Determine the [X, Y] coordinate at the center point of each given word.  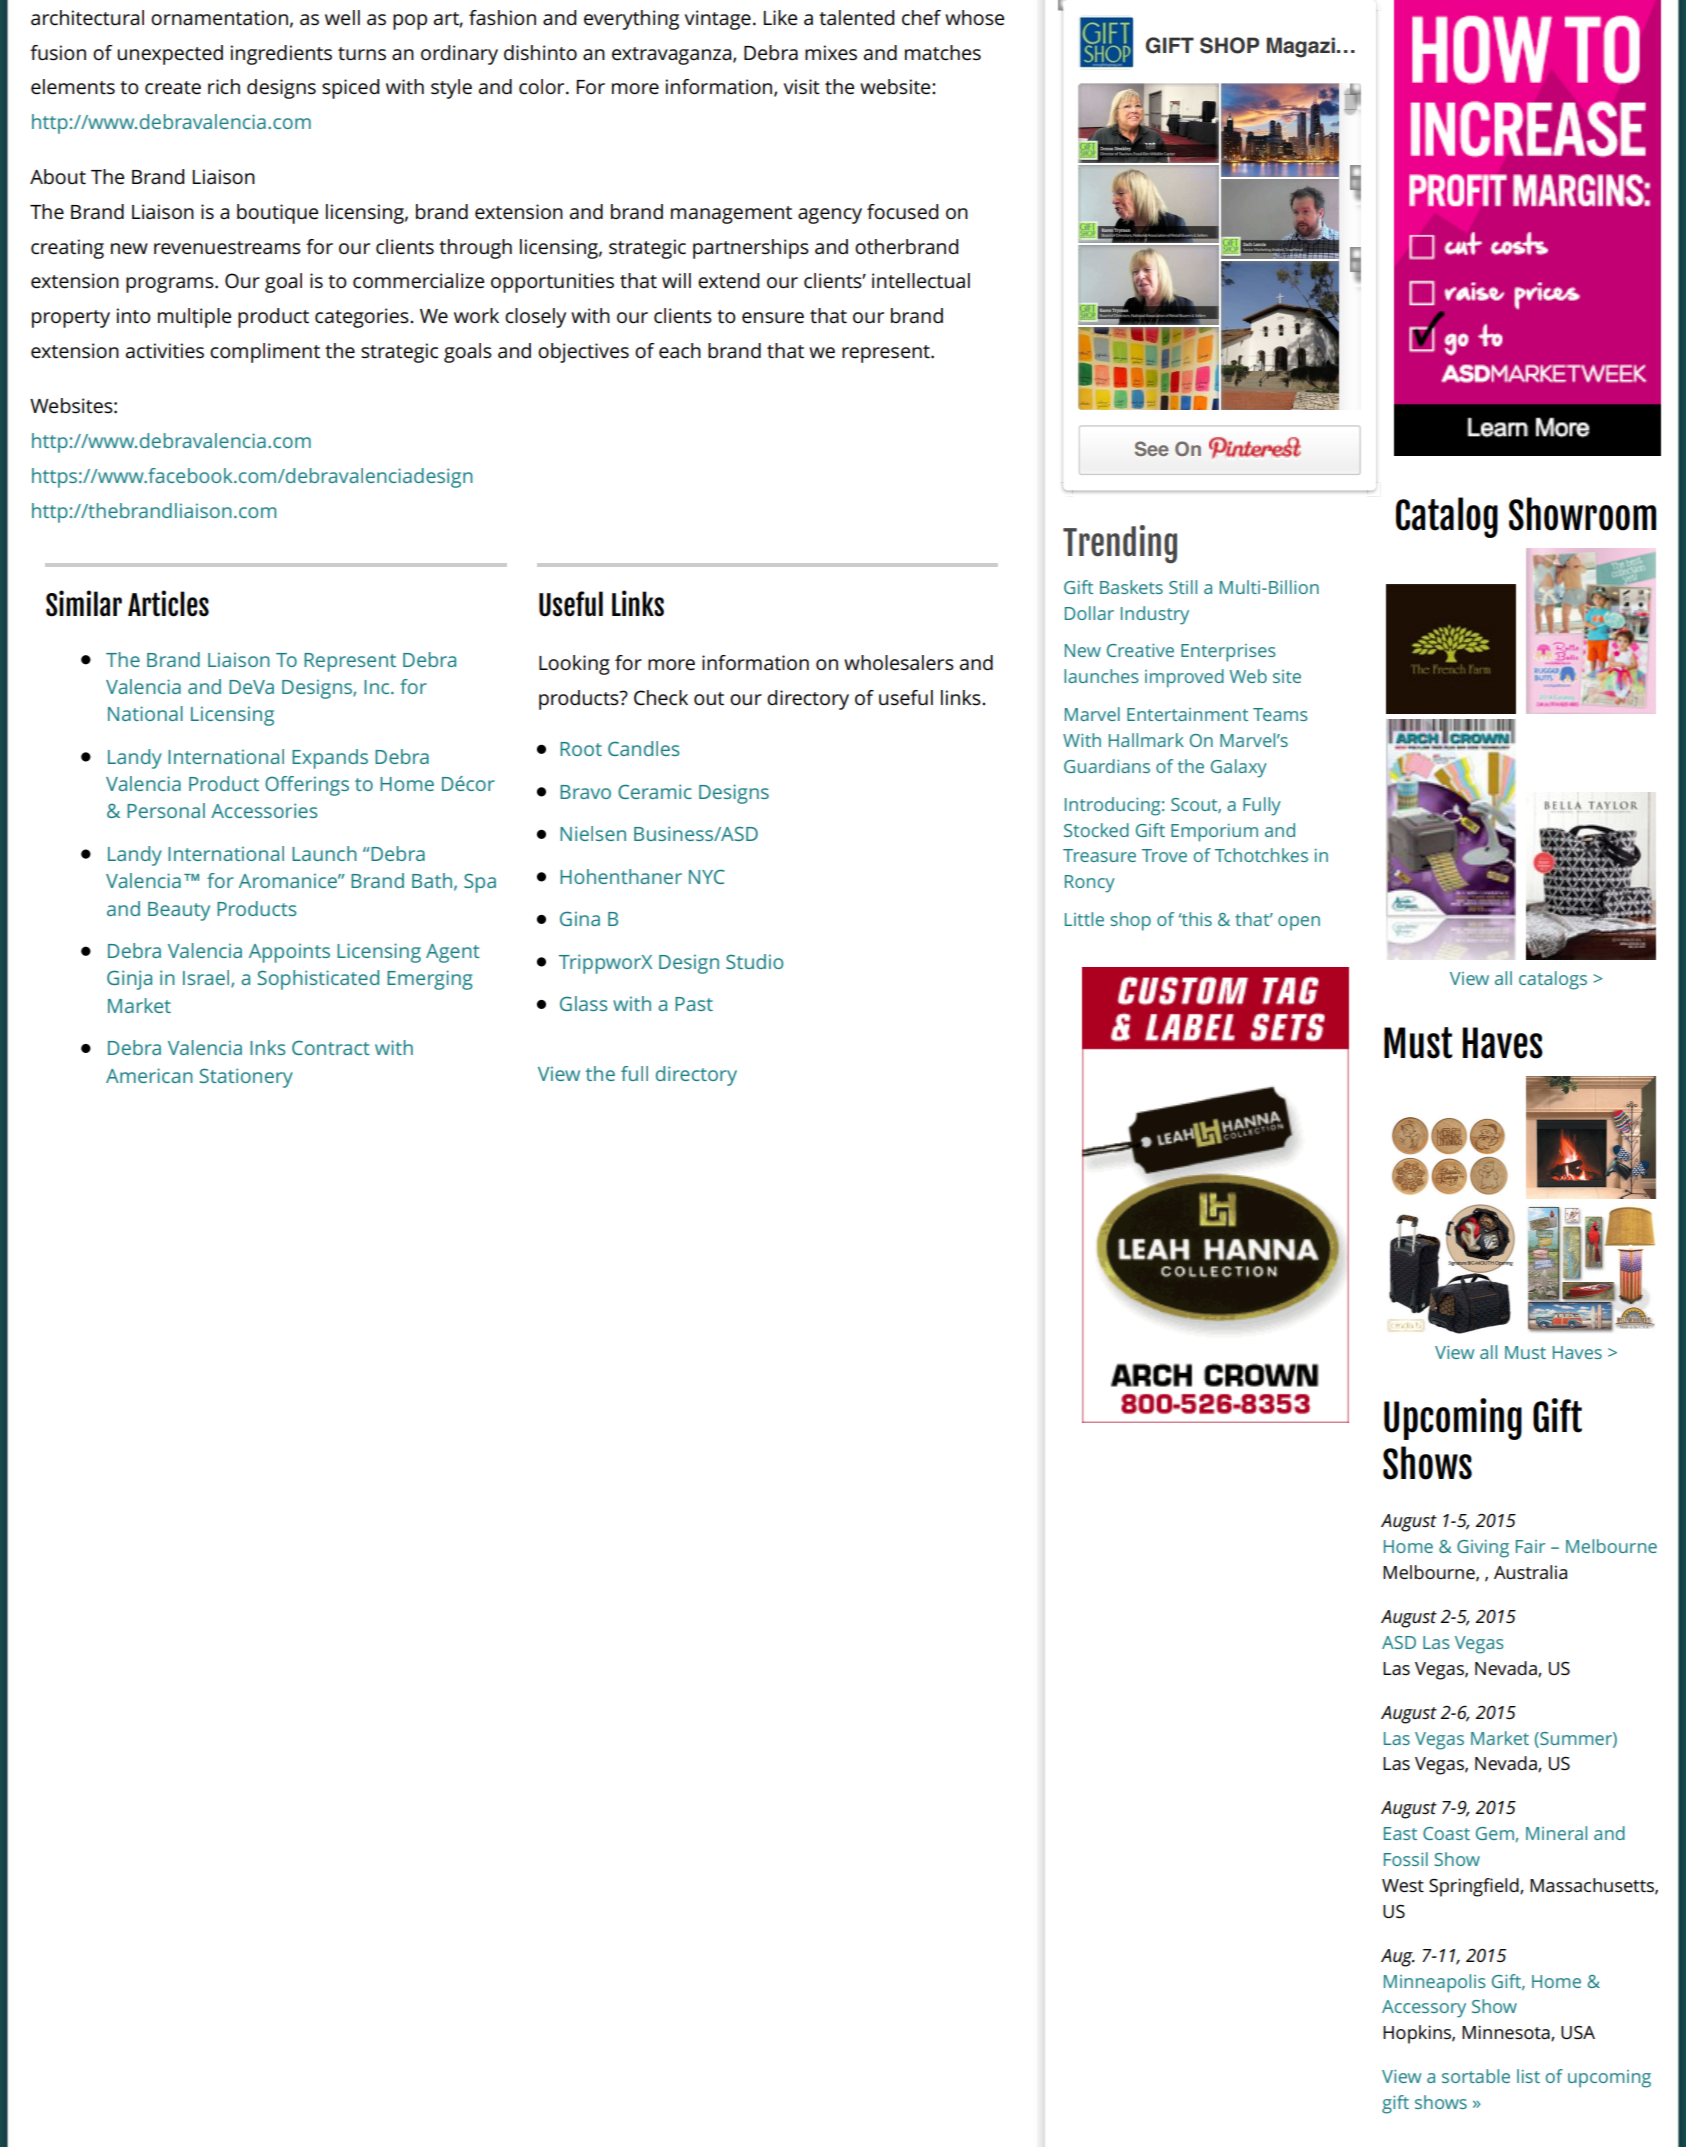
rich [224, 87]
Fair [1530, 1546]
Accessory [1424, 2009]
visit [802, 87]
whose [974, 18]
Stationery [246, 1078]
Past [694, 1004]
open [1299, 923]
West [1403, 1885]
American [149, 1075]
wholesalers [899, 663]
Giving [1483, 1549]
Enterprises [1228, 653]
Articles [168, 603]
